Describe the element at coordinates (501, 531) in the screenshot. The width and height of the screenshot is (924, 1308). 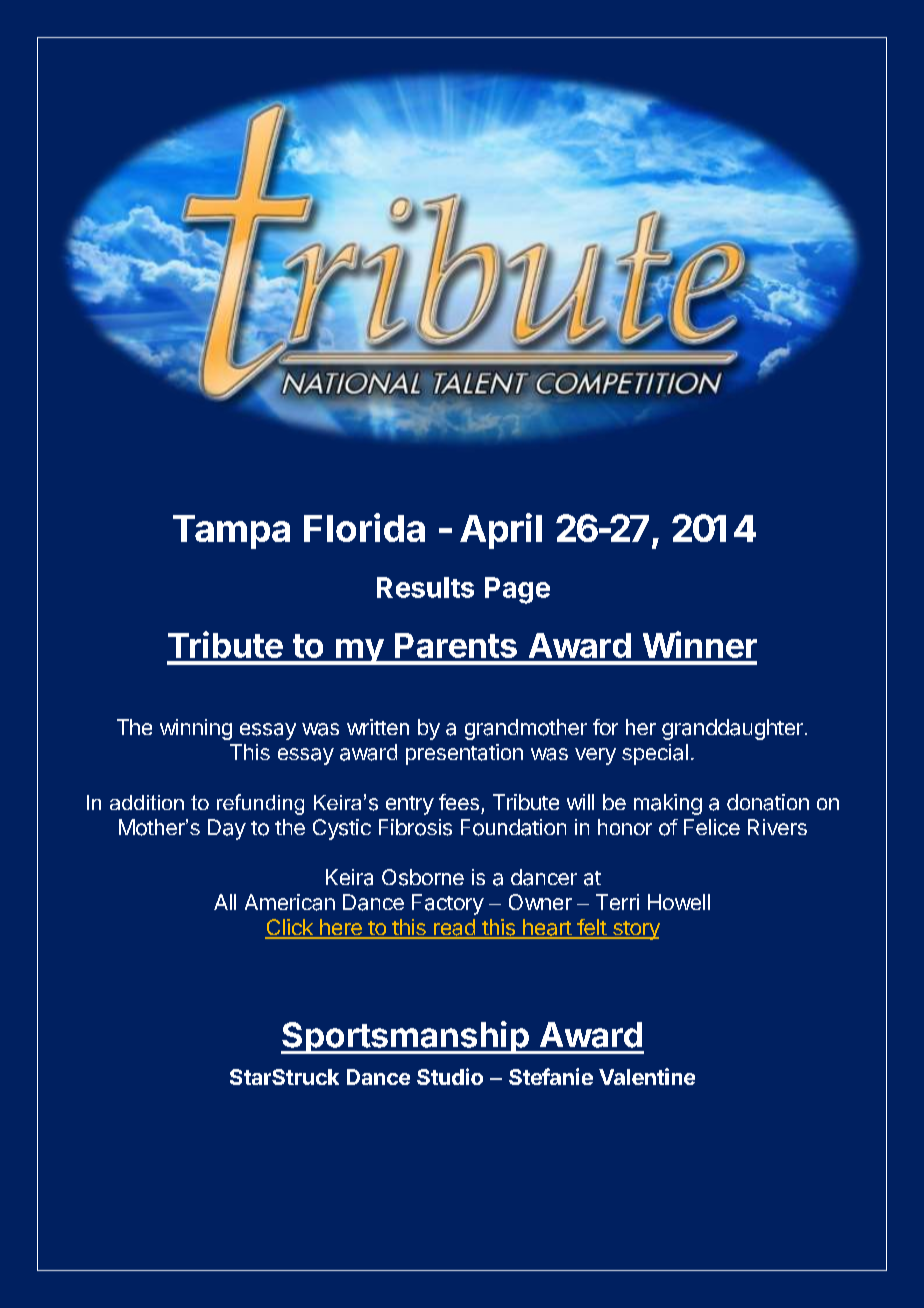
I see `April` at that location.
